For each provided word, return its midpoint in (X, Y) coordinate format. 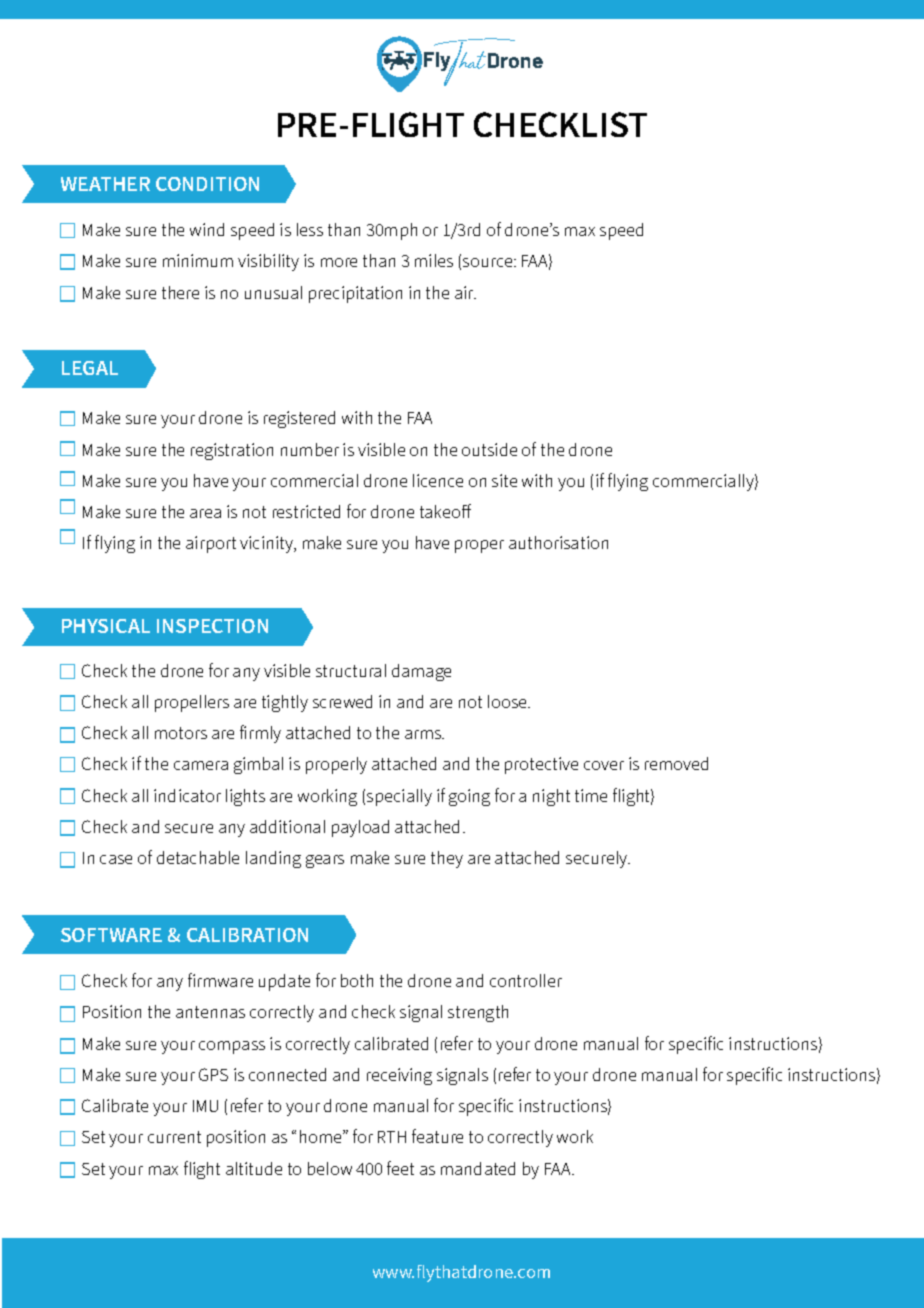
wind (207, 229)
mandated (478, 1168)
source (489, 262)
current (174, 1137)
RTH (392, 1137)
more (339, 262)
